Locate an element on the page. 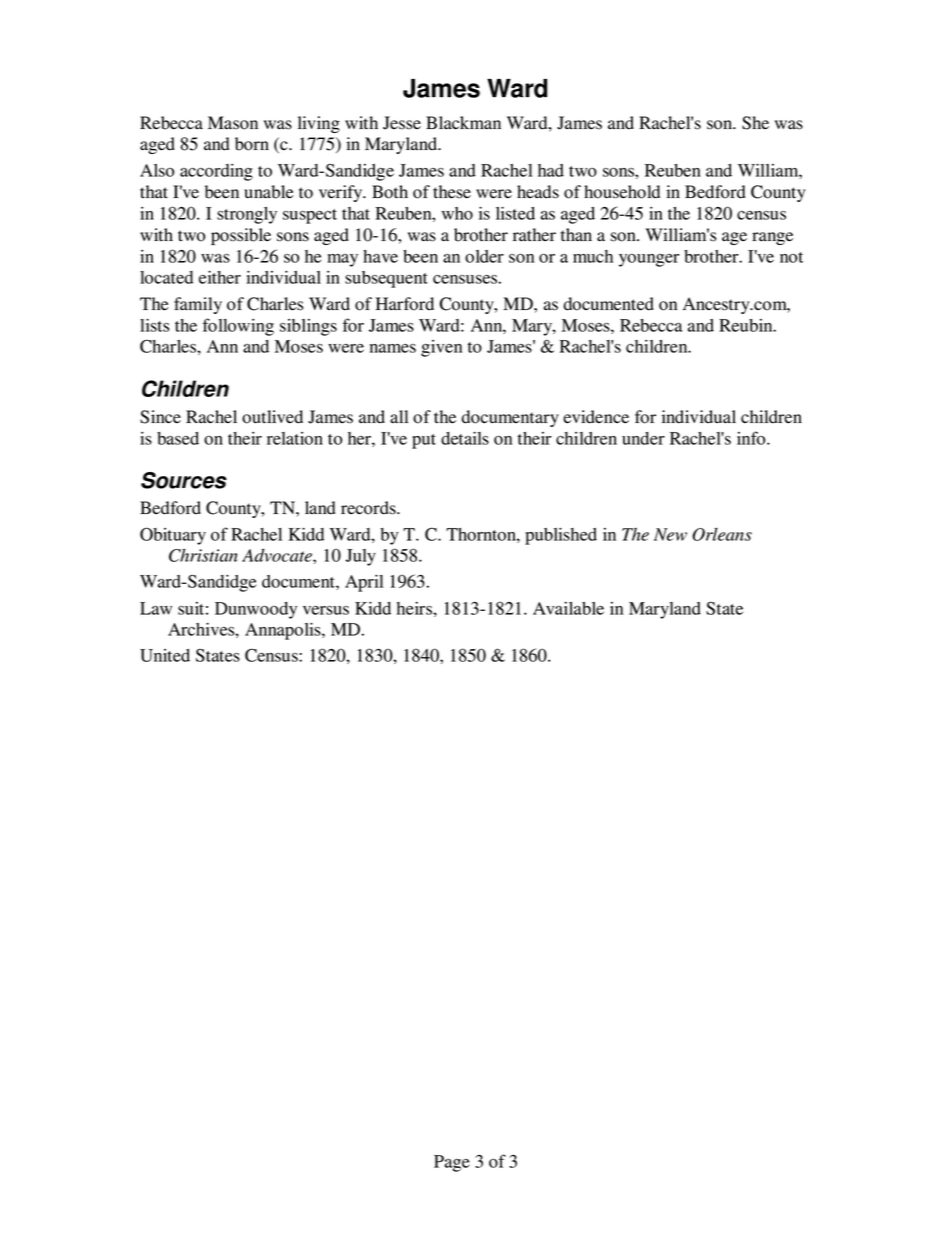 Image resolution: width=952 pixels, height=1233 pixels. April is located at coordinates (364, 583).
